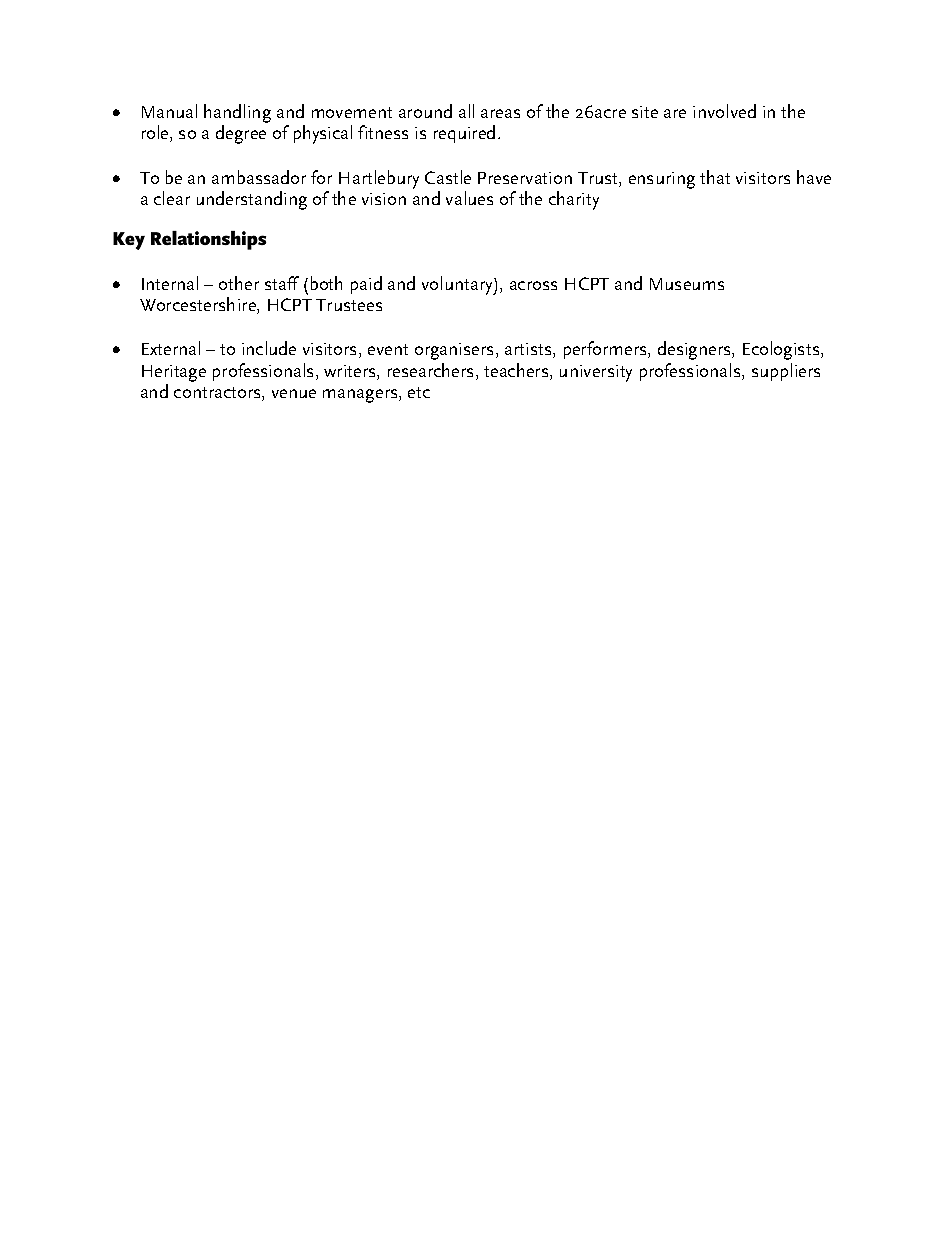 The image size is (952, 1233). Describe the element at coordinates (687, 284) in the image. I see `Museums` at that location.
